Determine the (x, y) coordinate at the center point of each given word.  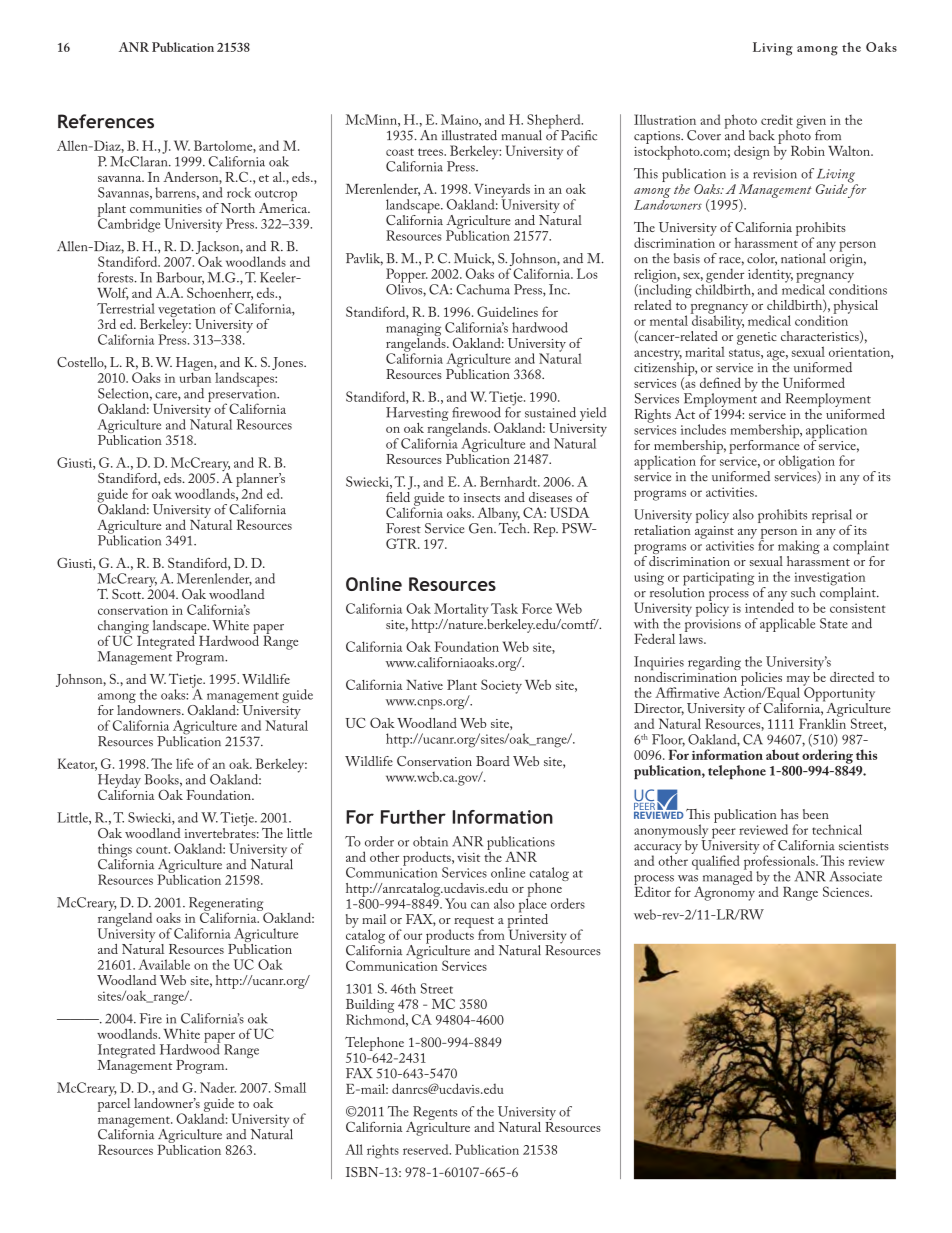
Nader (218, 1087)
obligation (807, 463)
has (790, 814)
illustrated (469, 135)
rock (239, 192)
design (752, 152)
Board (493, 761)
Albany (498, 515)
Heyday (119, 782)
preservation (243, 396)
